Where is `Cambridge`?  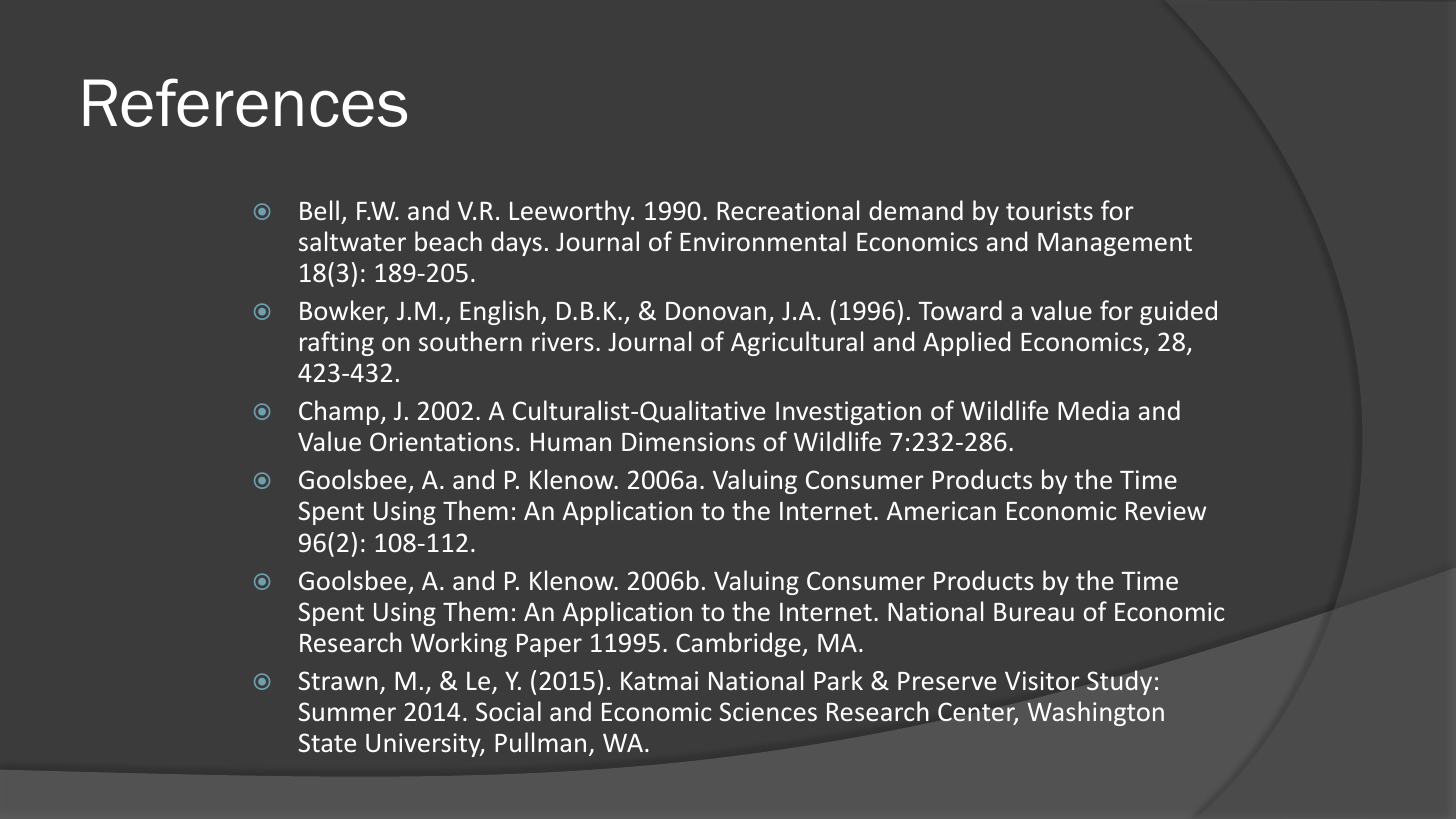 Cambridge is located at coordinates (739, 644).
